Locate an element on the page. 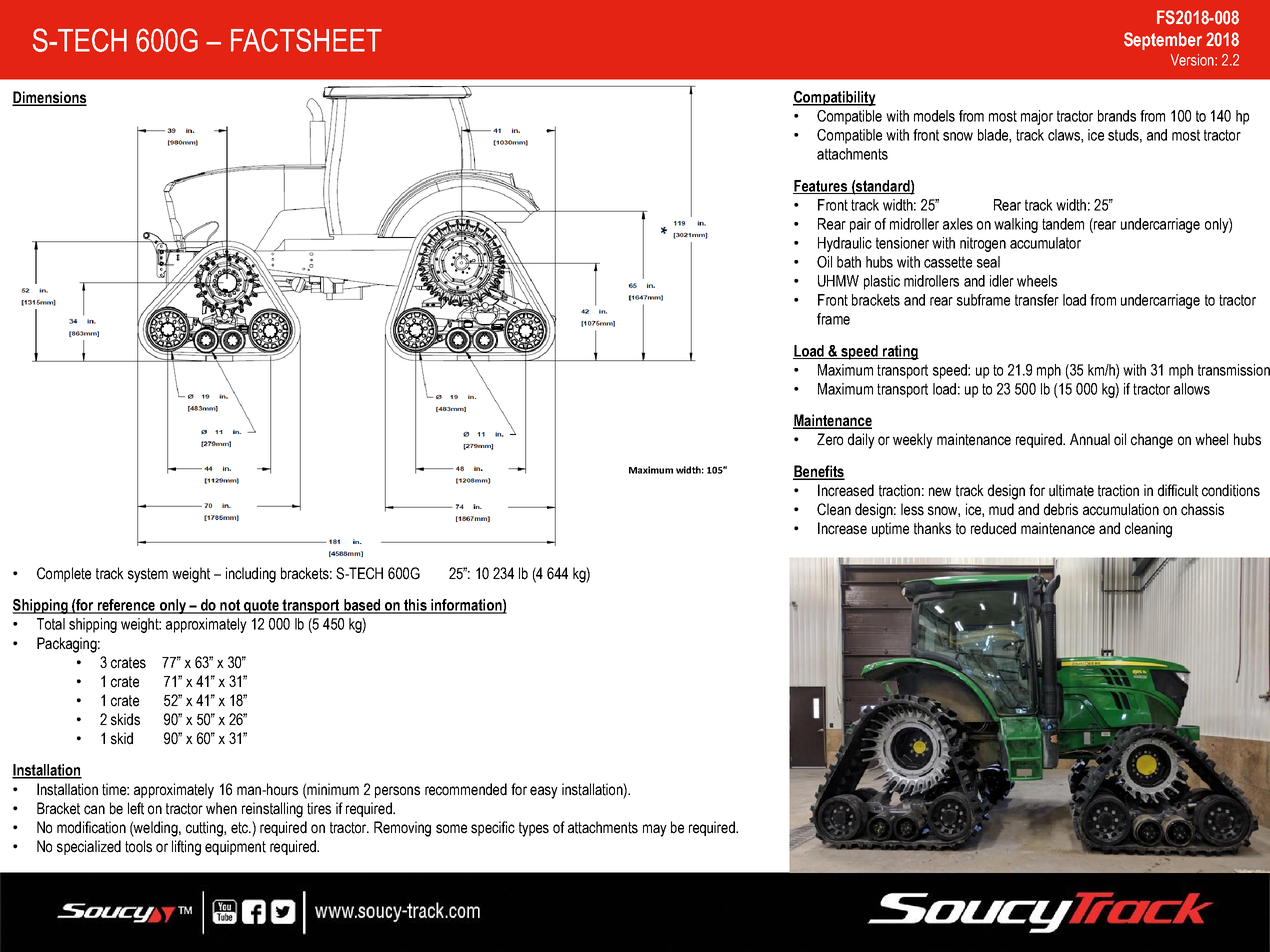  September is located at coordinates (1163, 41).
